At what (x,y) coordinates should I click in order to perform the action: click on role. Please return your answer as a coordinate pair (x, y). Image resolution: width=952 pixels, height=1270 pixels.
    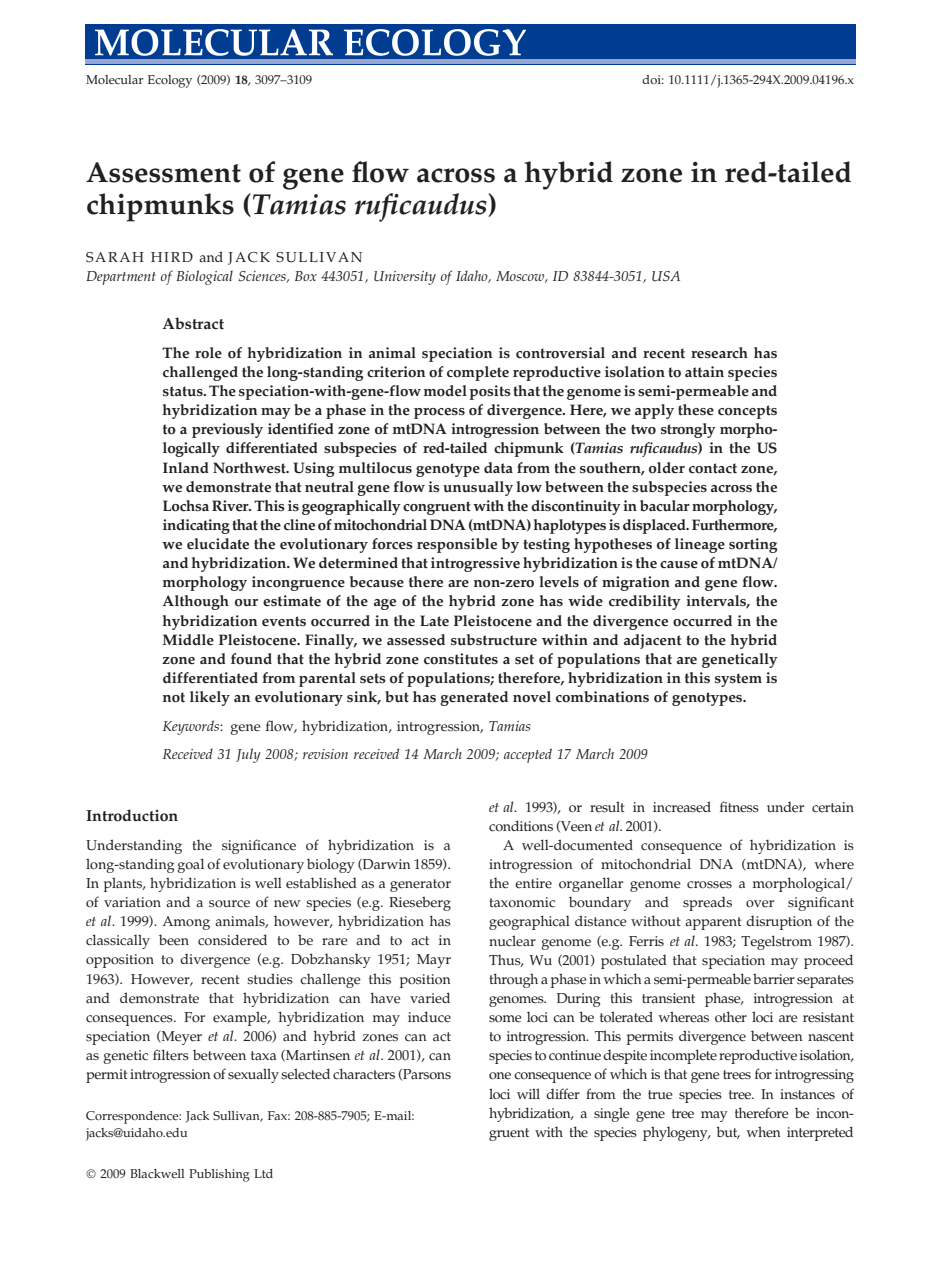
    Looking at the image, I should click on (208, 353).
